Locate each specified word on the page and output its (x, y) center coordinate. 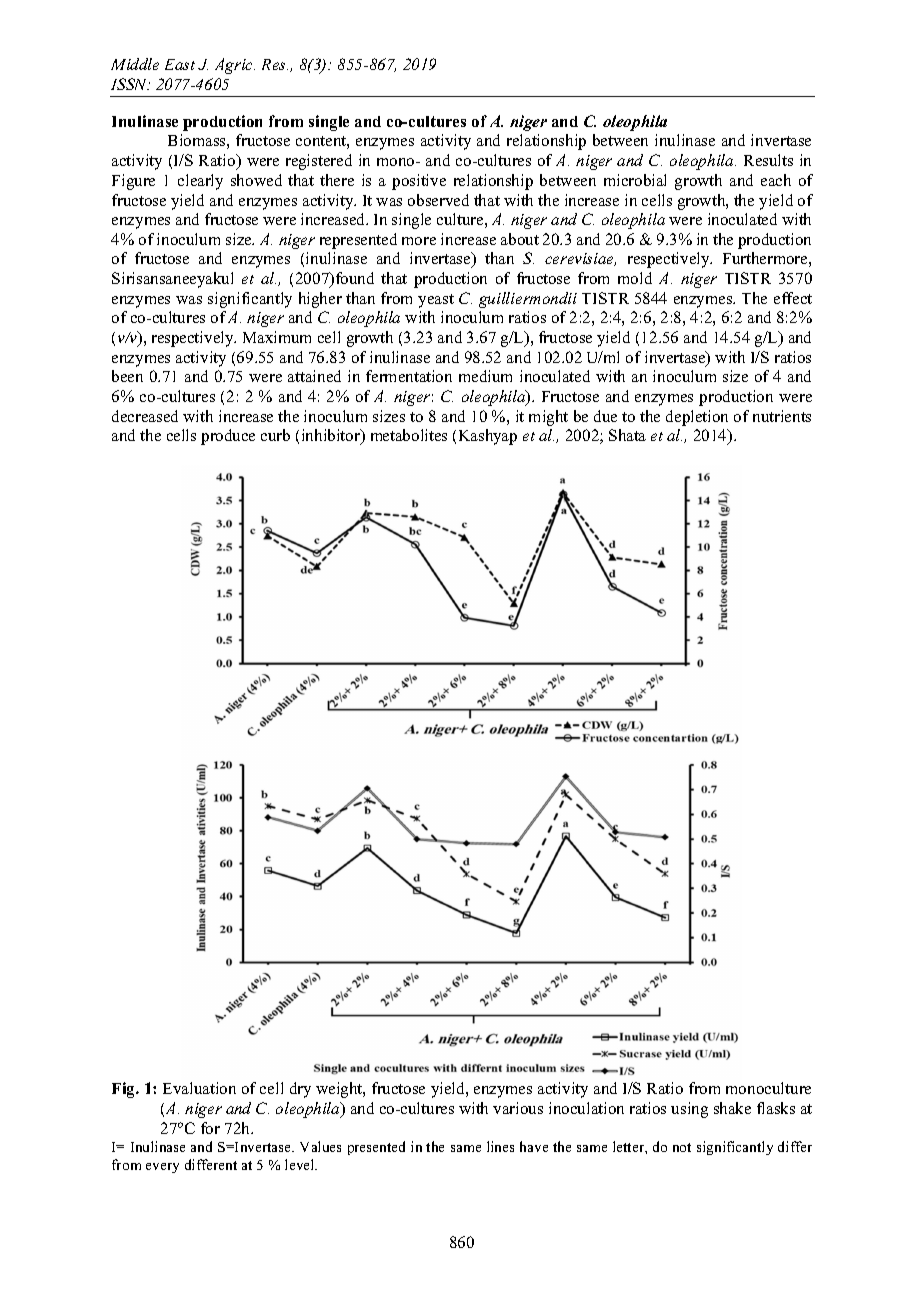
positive (419, 182)
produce (228, 437)
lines (500, 1146)
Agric (235, 66)
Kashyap (488, 437)
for (210, 1128)
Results (768, 160)
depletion (697, 418)
